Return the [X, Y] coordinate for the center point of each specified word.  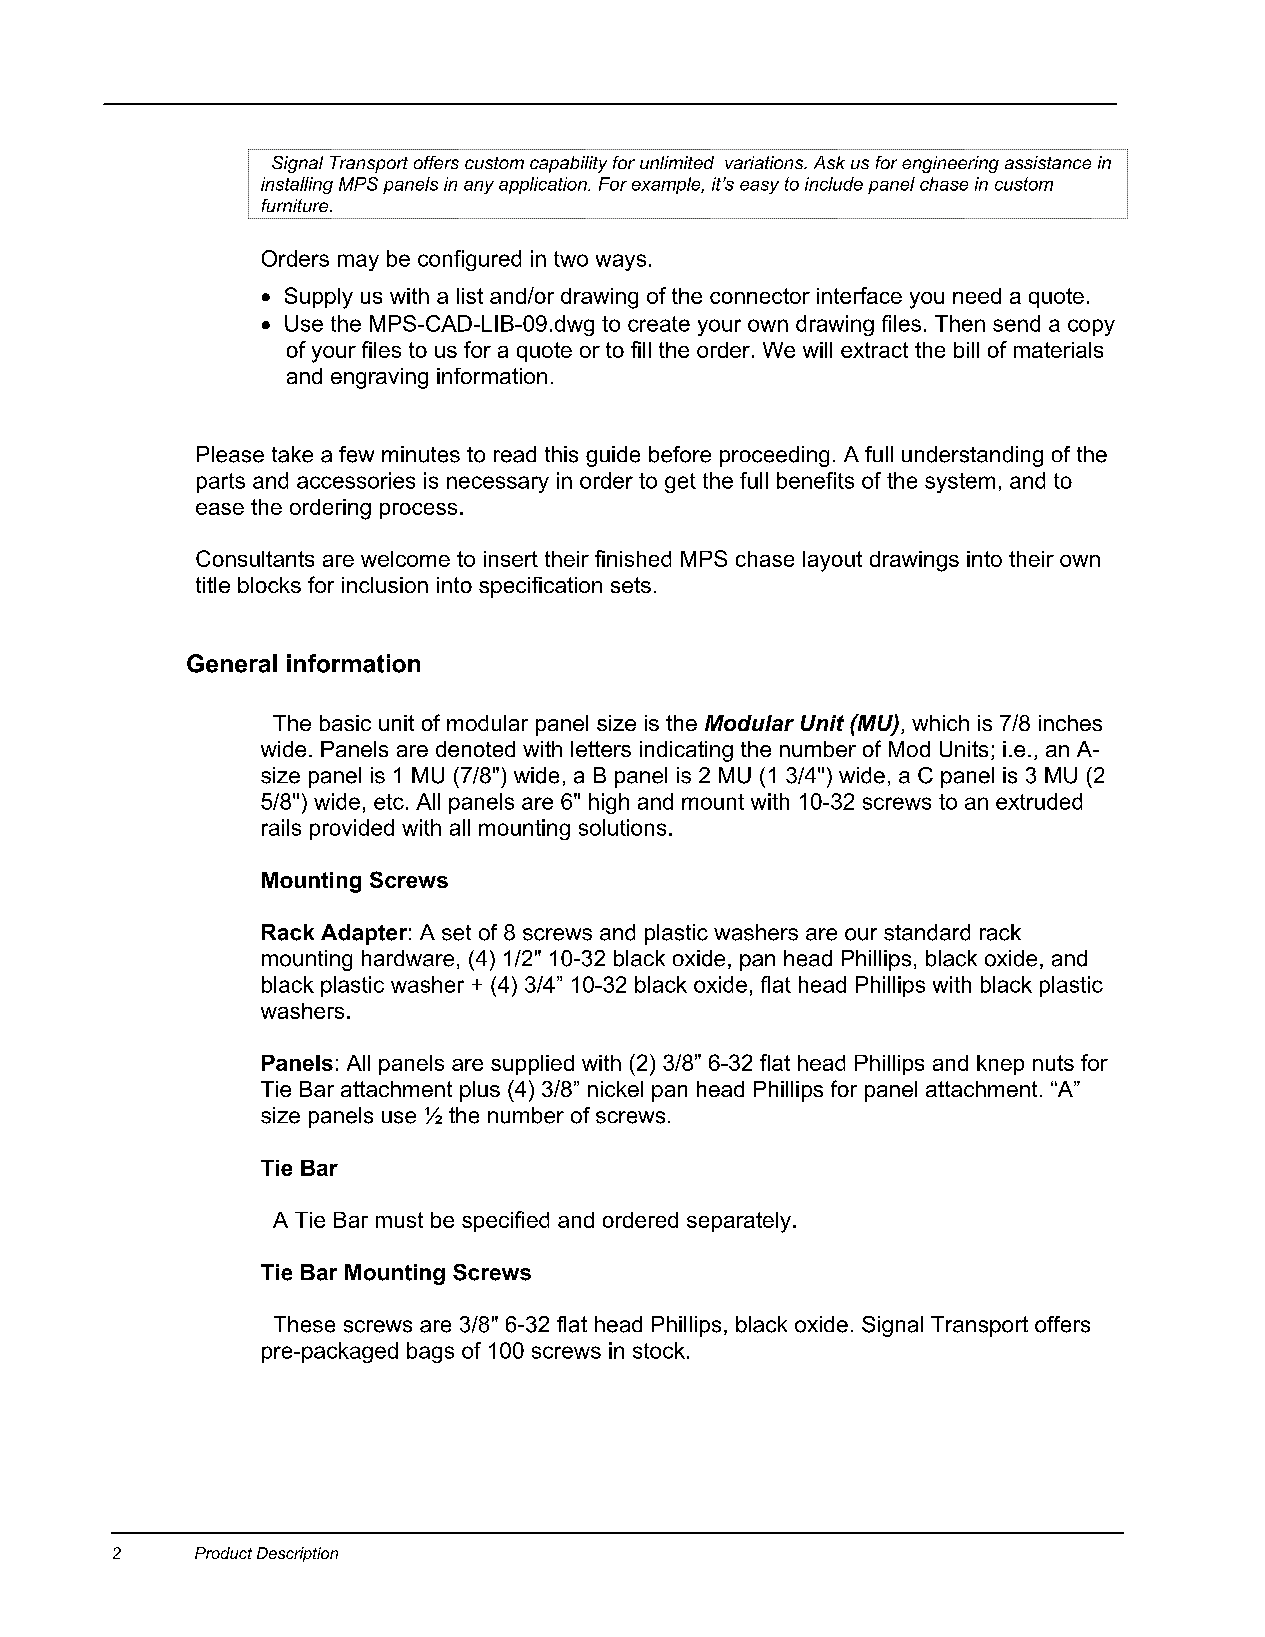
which [940, 723]
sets [631, 585]
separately [739, 1222]
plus [480, 1091]
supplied [532, 1065]
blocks [269, 585]
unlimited [677, 162]
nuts [1053, 1063]
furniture [296, 205]
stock [659, 1350]
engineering [950, 164]
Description [297, 1554]
